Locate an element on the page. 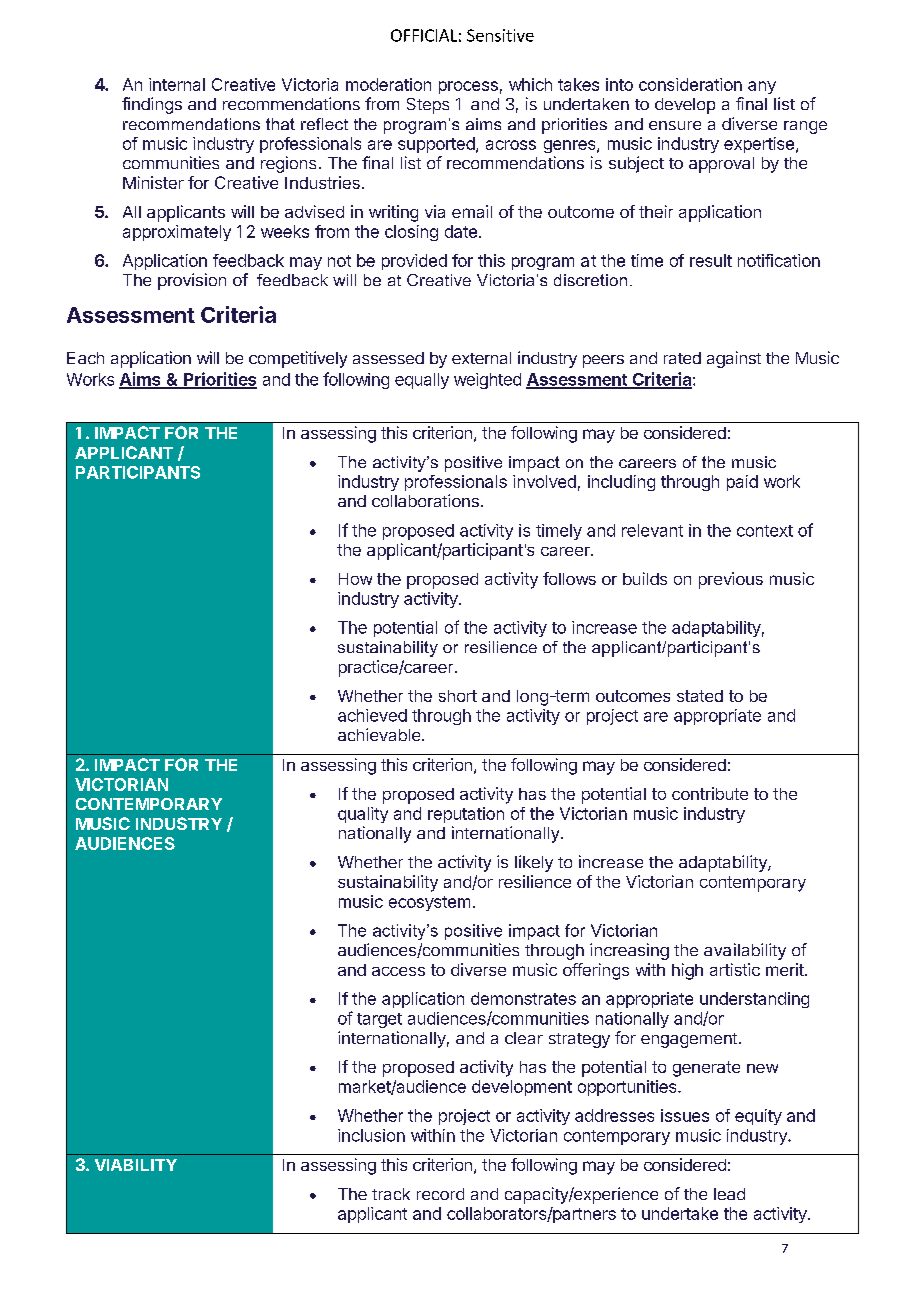  How is located at coordinates (355, 579).
